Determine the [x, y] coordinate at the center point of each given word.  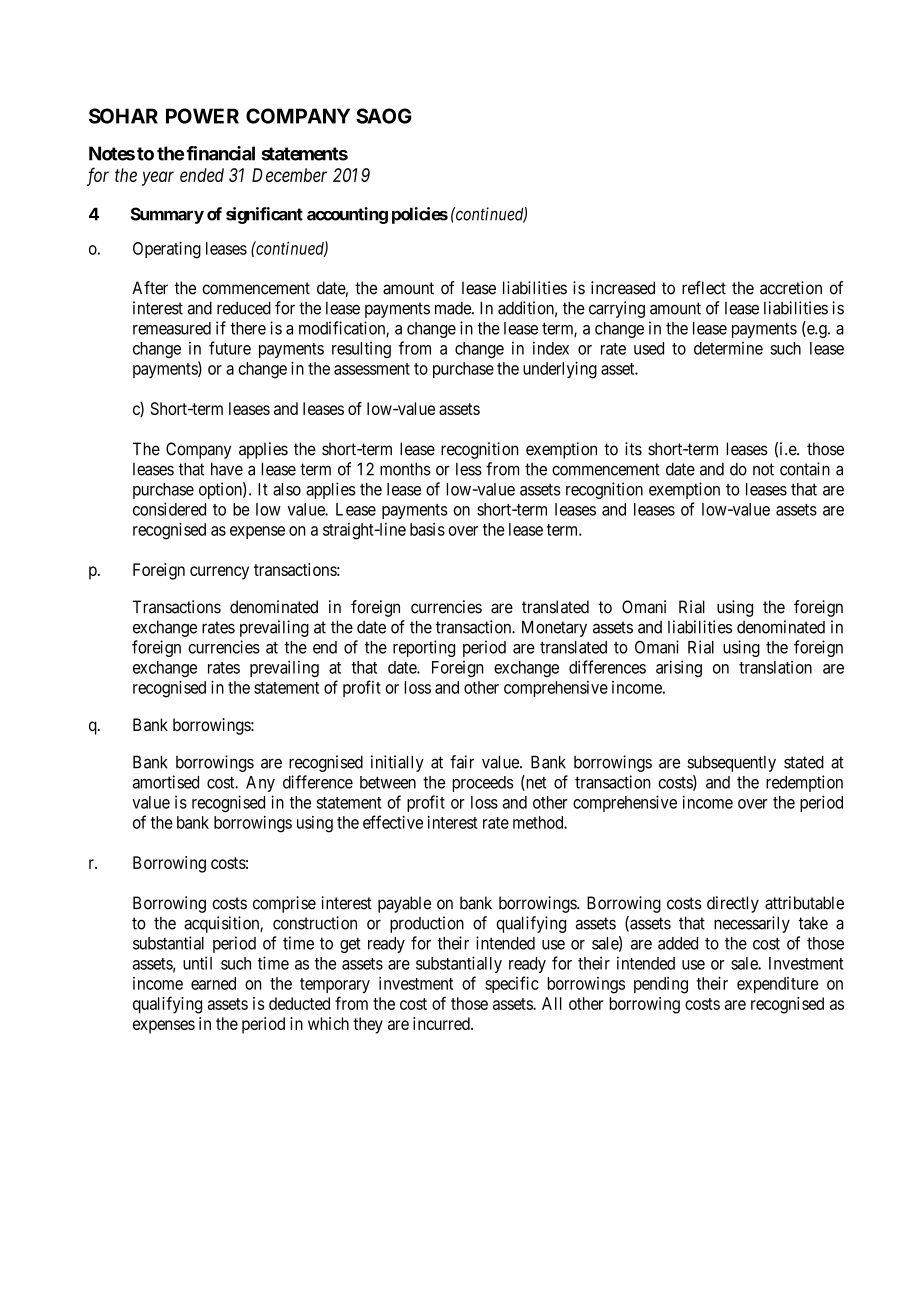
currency [219, 573]
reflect [704, 288]
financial [220, 153]
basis [427, 529]
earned [213, 983]
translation [775, 667]
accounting [347, 215]
